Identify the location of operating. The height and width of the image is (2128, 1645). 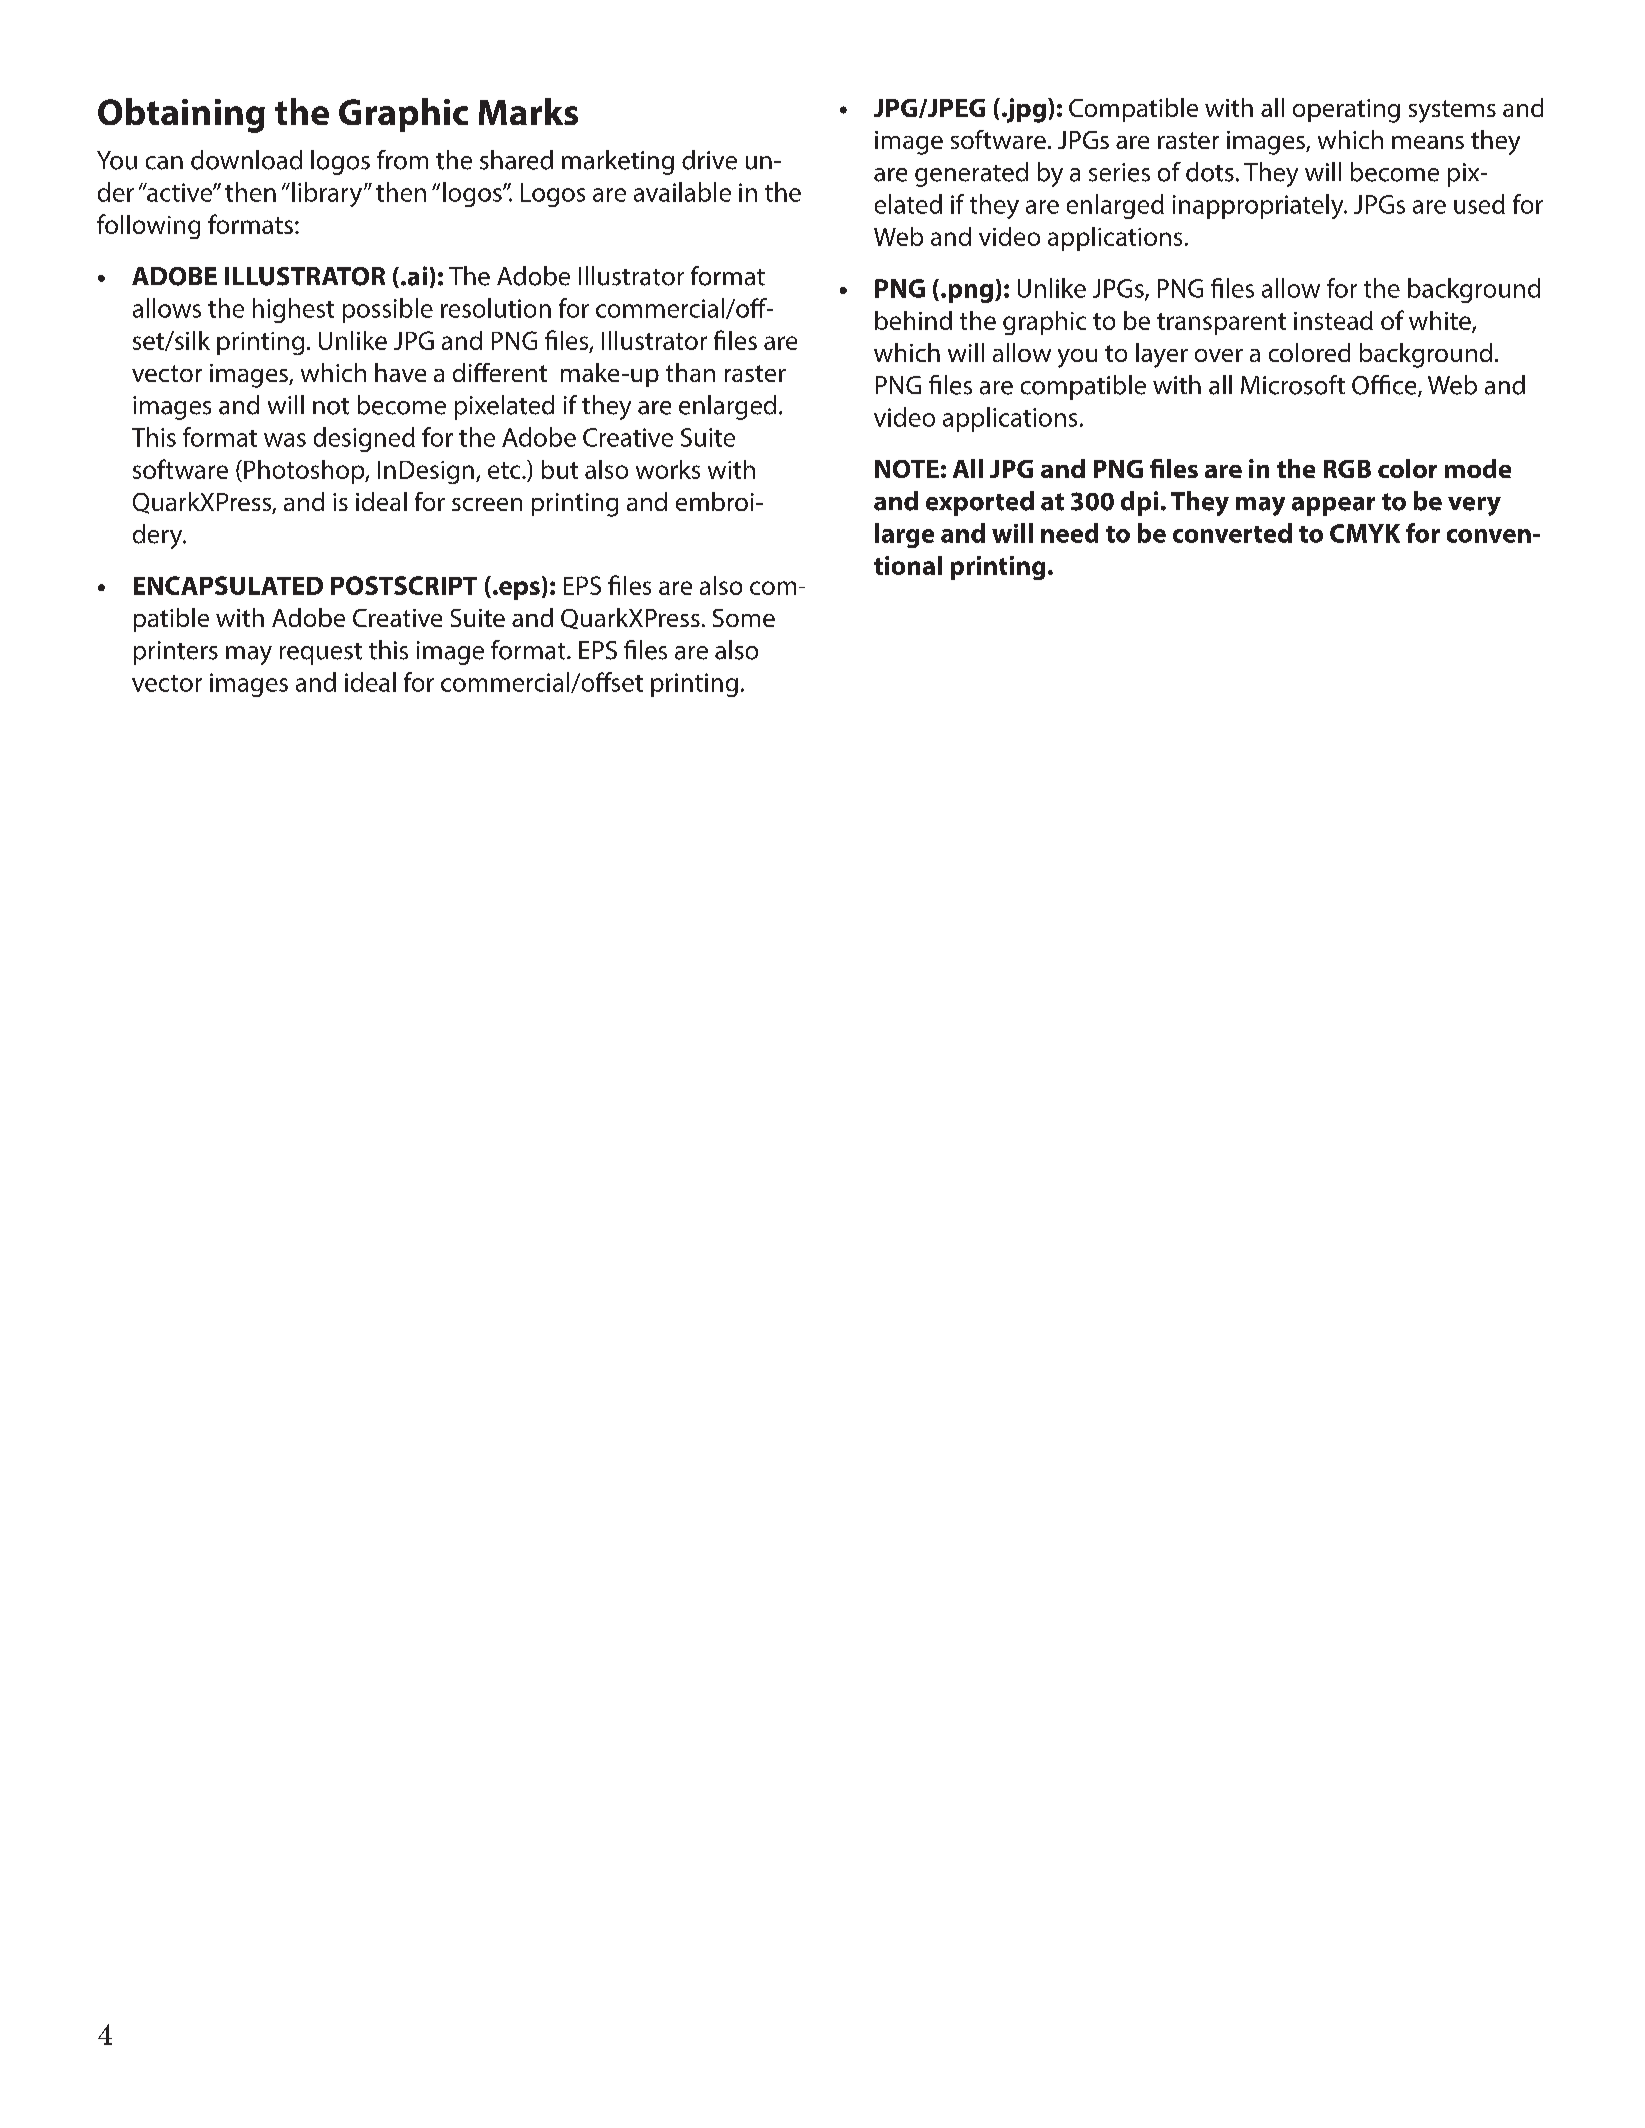
(1346, 111).
